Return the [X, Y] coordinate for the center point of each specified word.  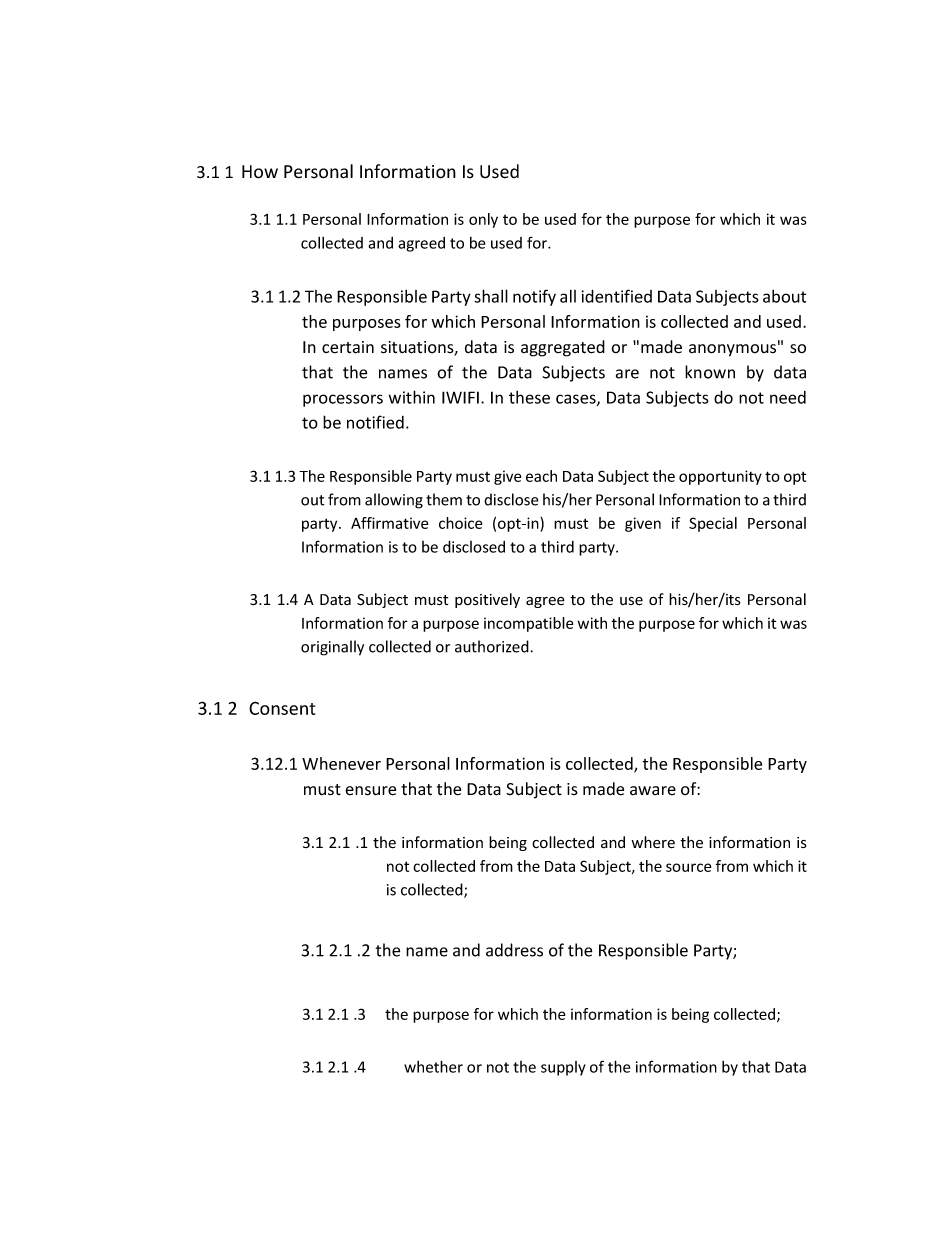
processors [343, 400]
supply [563, 1068]
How [260, 172]
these [529, 397]
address [514, 950]
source [688, 867]
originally [332, 648]
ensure [370, 791]
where [653, 842]
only [483, 220]
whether [433, 1066]
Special [713, 524]
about [784, 296]
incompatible [528, 624]
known [710, 372]
